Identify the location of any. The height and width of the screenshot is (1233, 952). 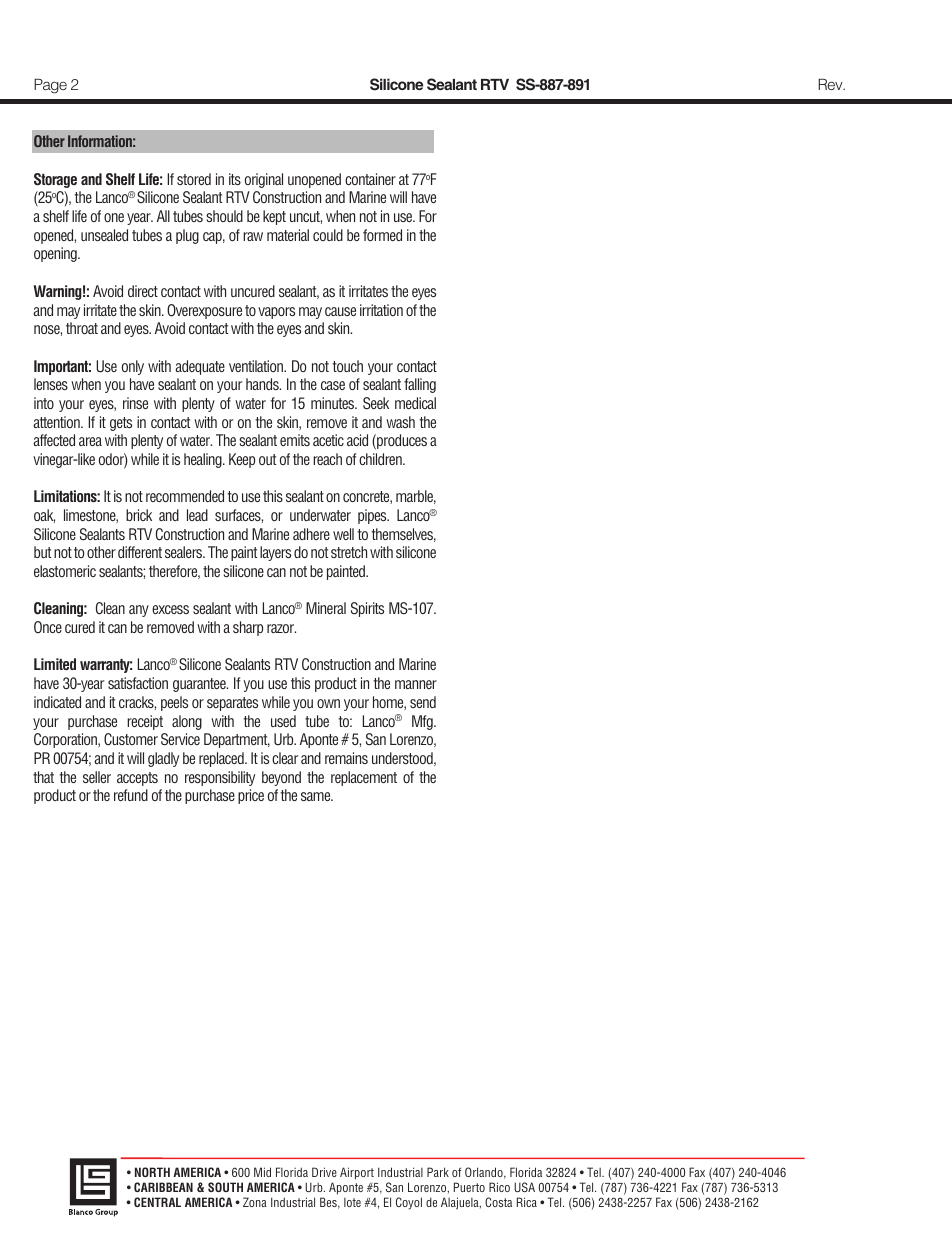
(139, 611).
